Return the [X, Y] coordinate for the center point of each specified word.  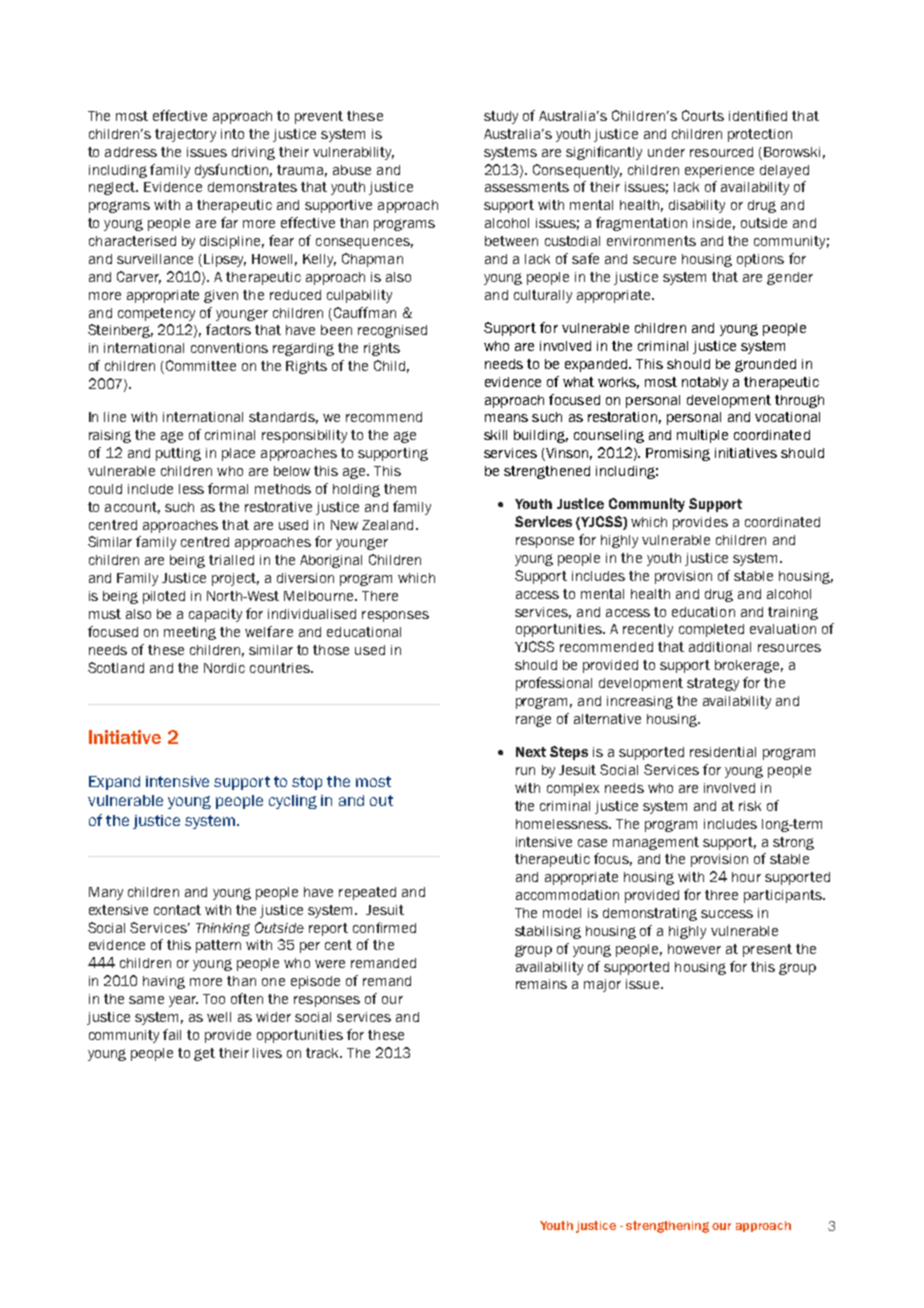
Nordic [224, 668]
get [204, 1054]
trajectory [185, 135]
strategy [713, 684]
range [533, 721]
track [324, 1053]
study [501, 117]
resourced [721, 152]
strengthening [667, 1227]
